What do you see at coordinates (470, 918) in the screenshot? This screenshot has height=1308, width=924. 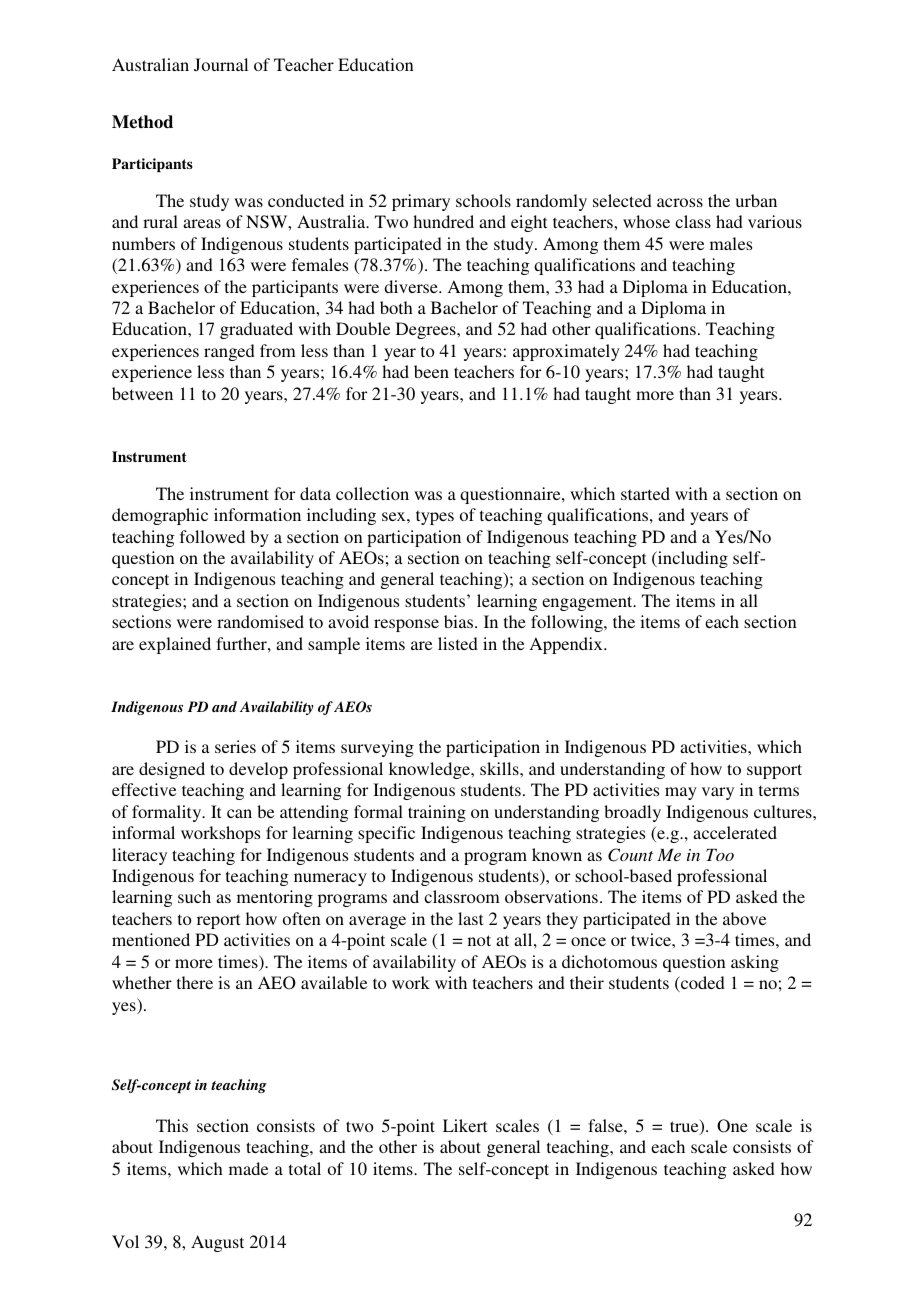 I see `last` at bounding box center [470, 918].
